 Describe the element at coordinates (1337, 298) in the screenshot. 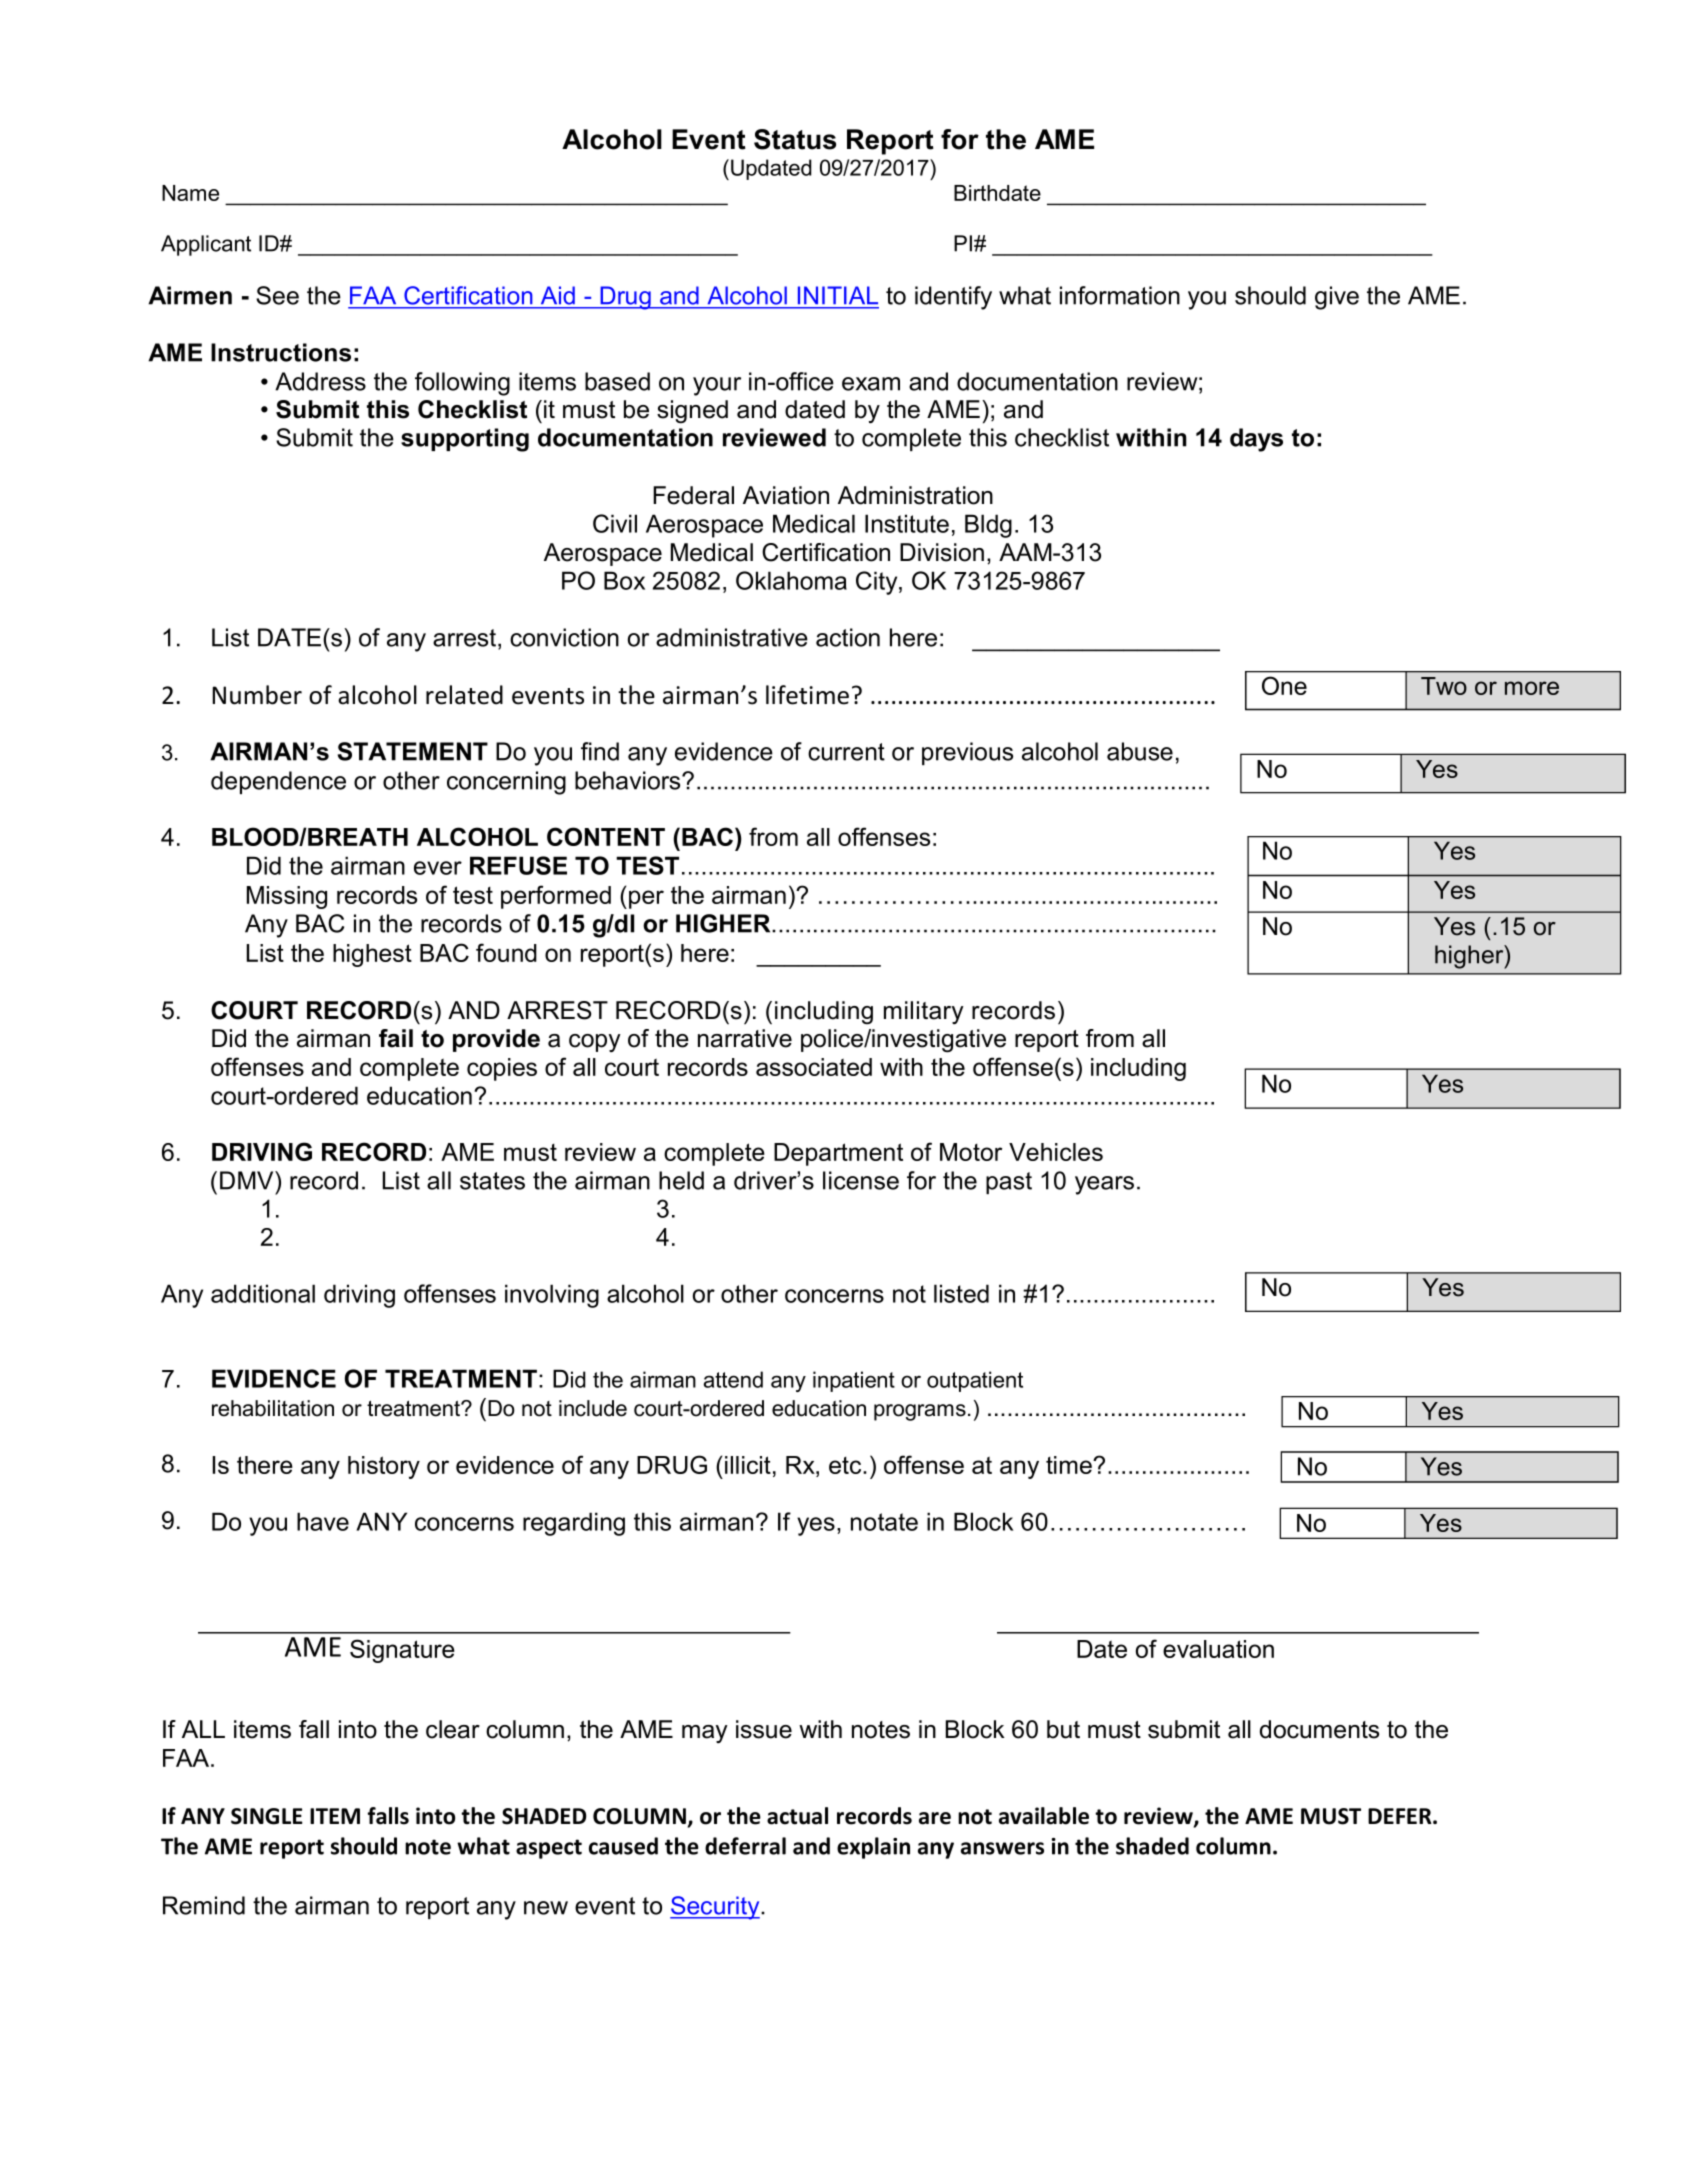

I see `give` at that location.
